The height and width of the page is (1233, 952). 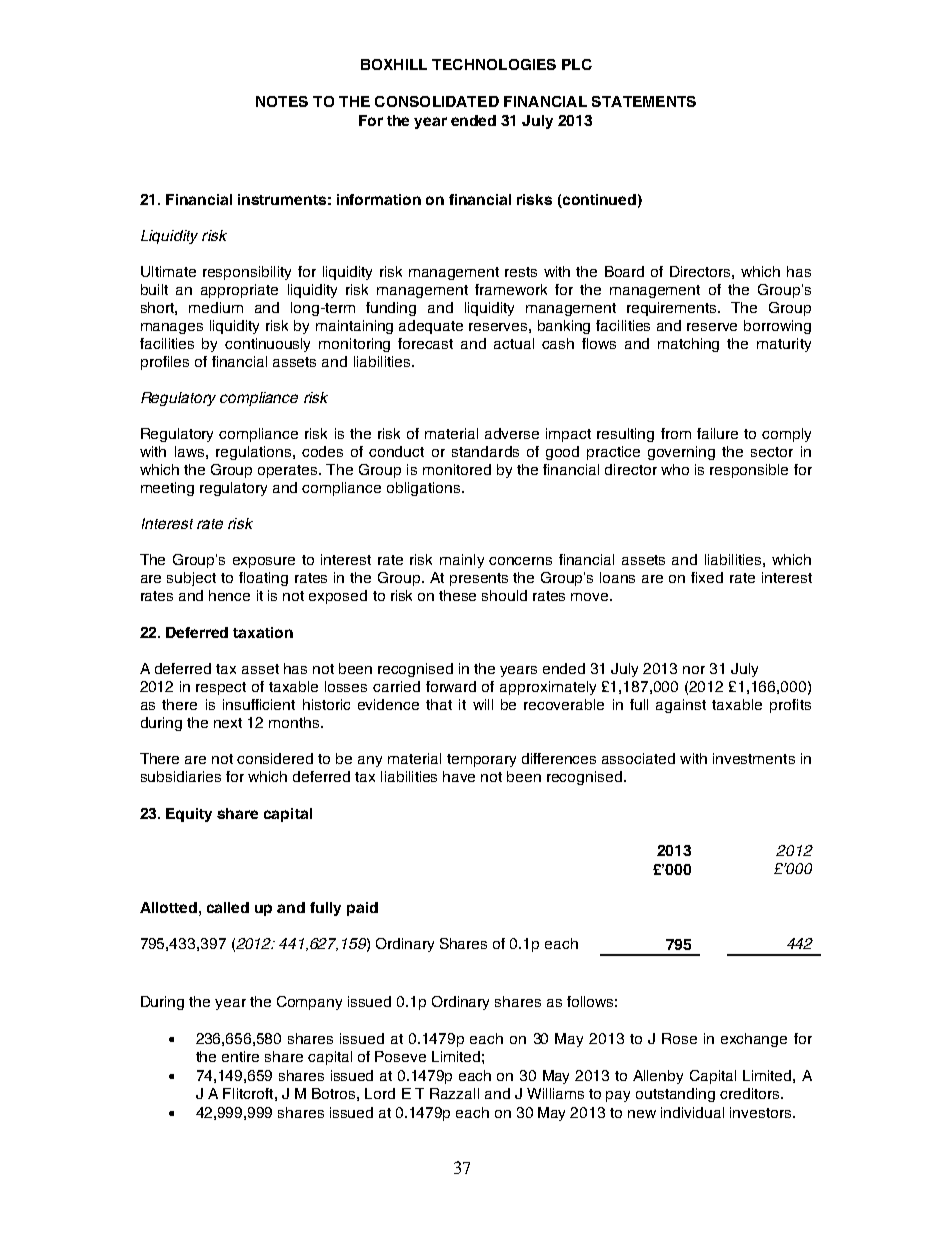 What do you see at coordinates (717, 433) in the page?
I see `failure` at bounding box center [717, 433].
